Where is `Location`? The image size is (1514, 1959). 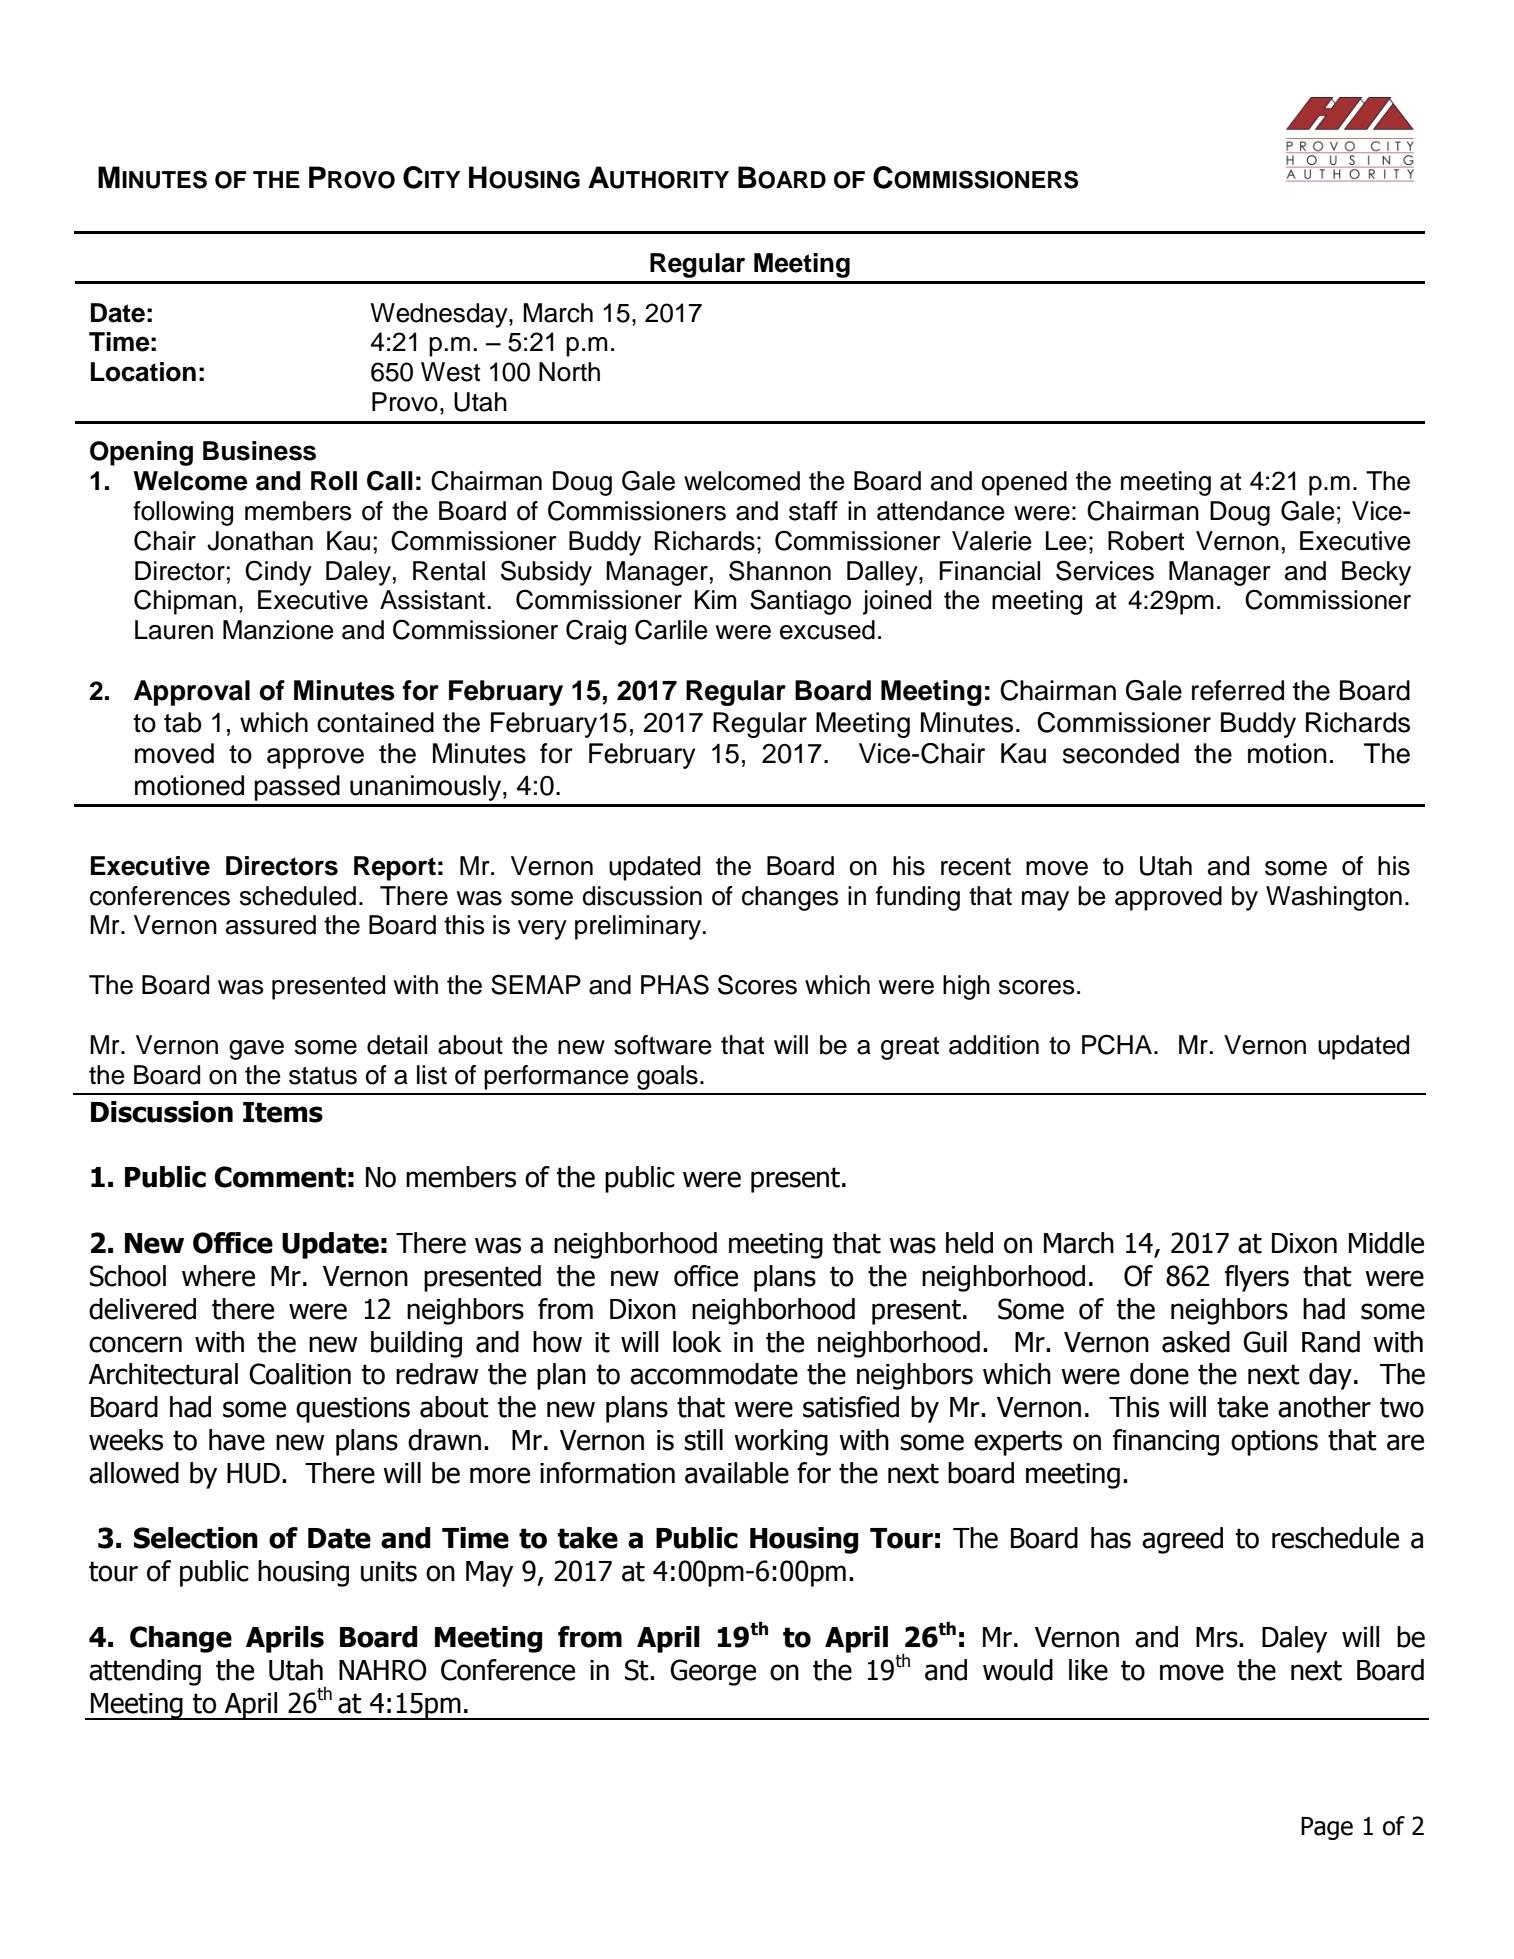
Location is located at coordinates (143, 372).
